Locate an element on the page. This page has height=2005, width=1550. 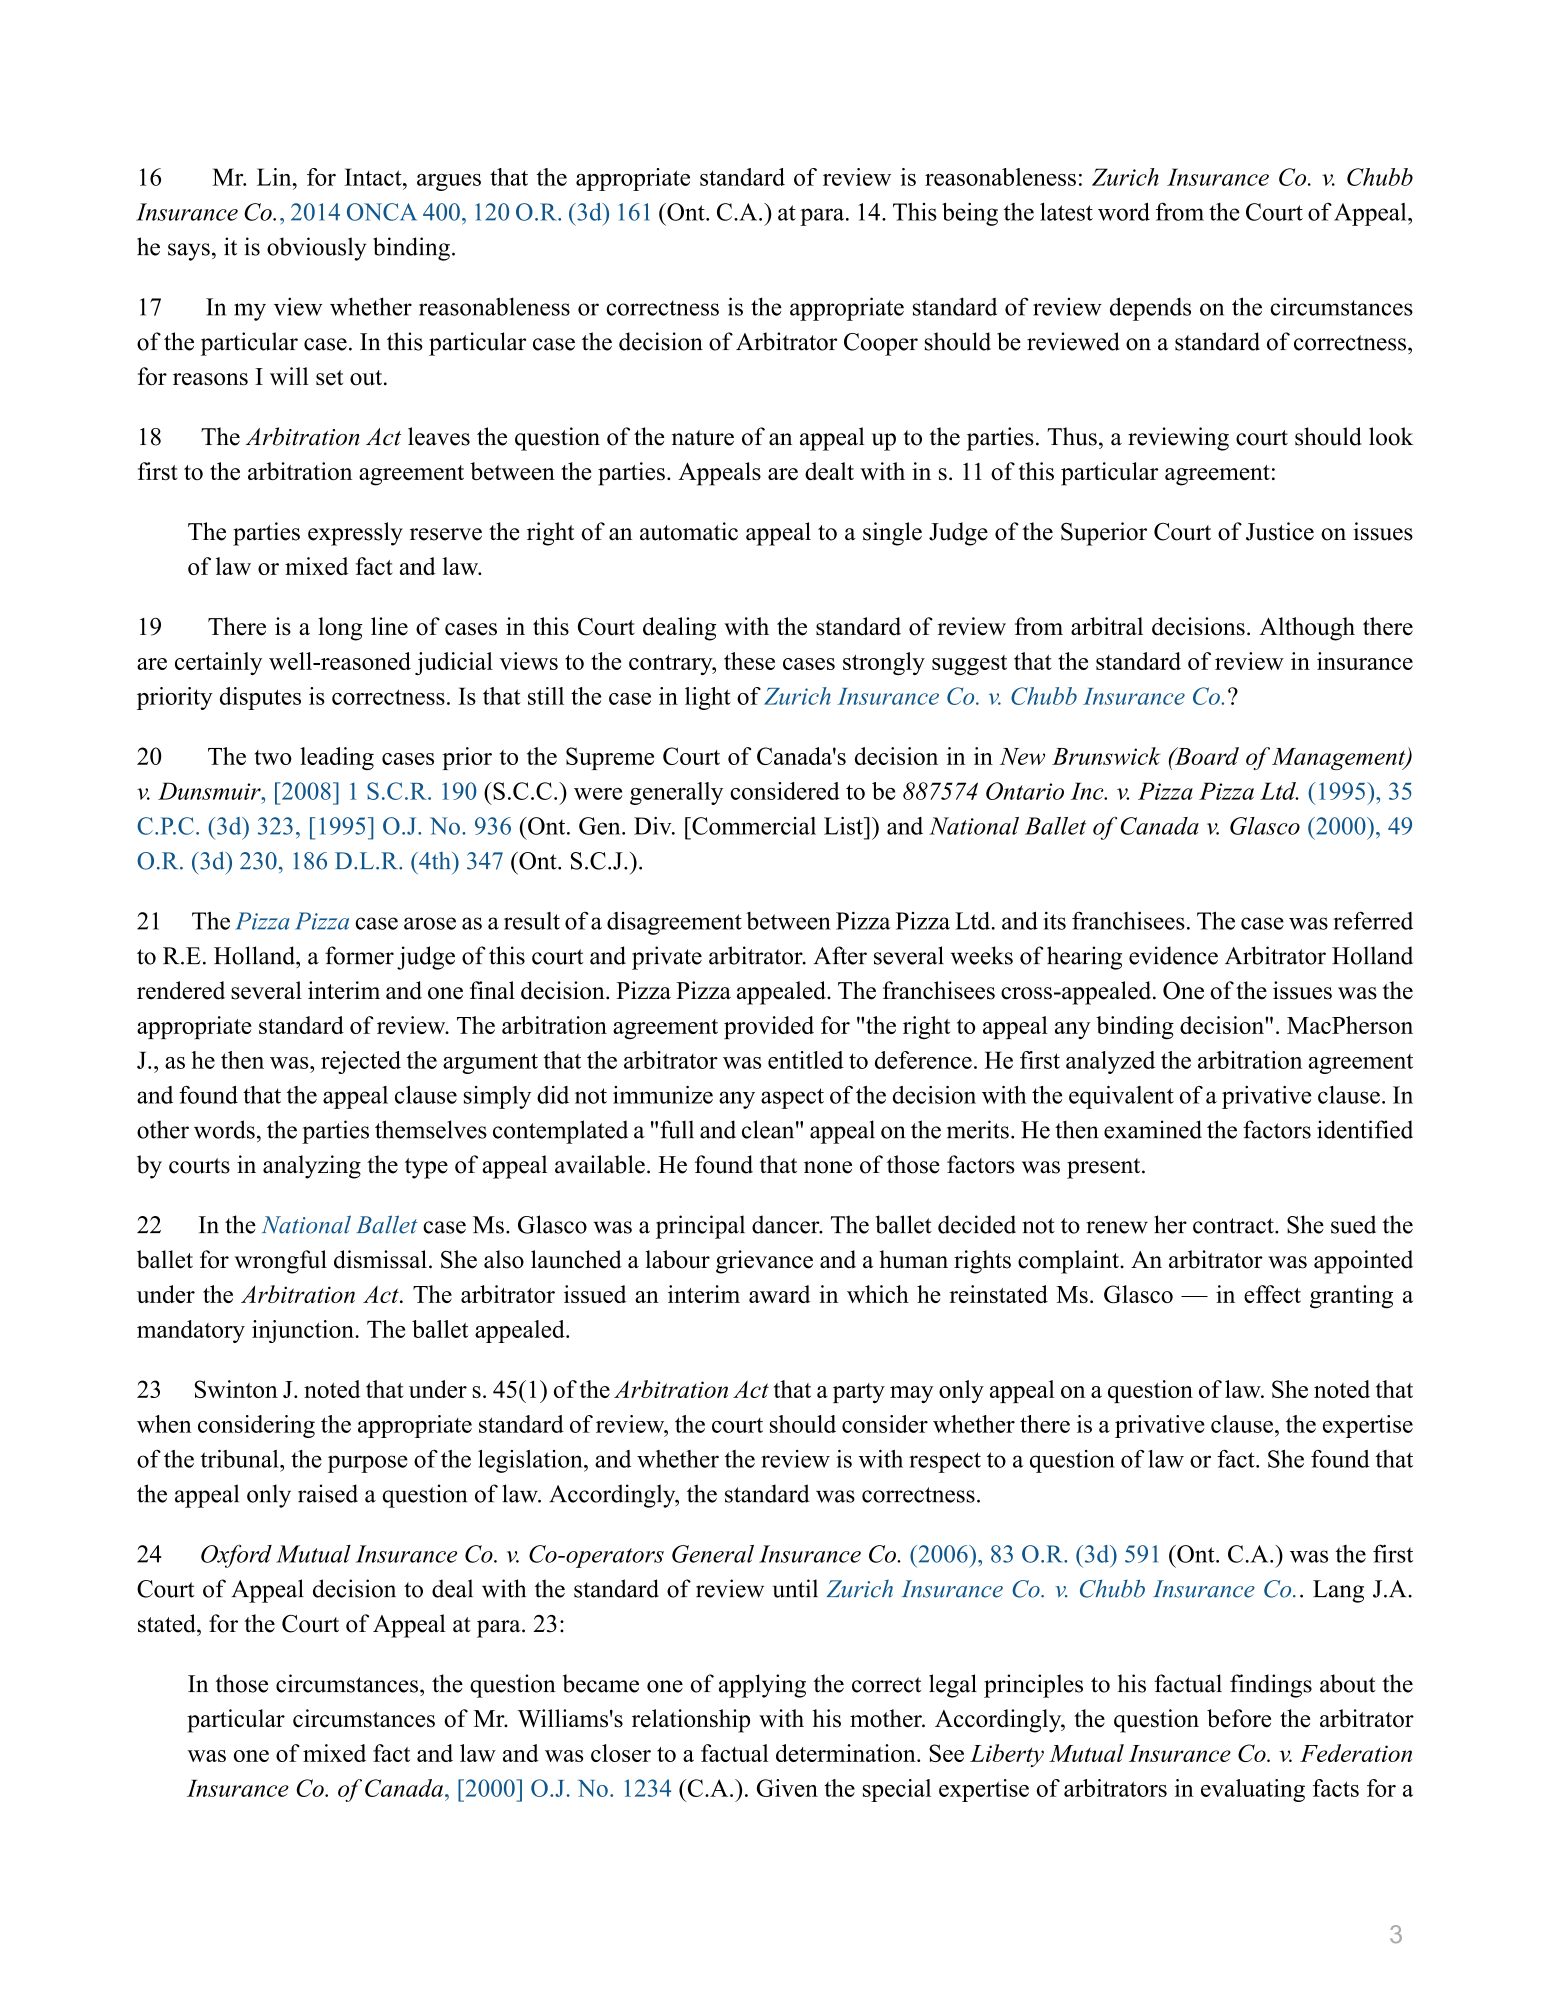
depends is located at coordinates (1150, 309).
